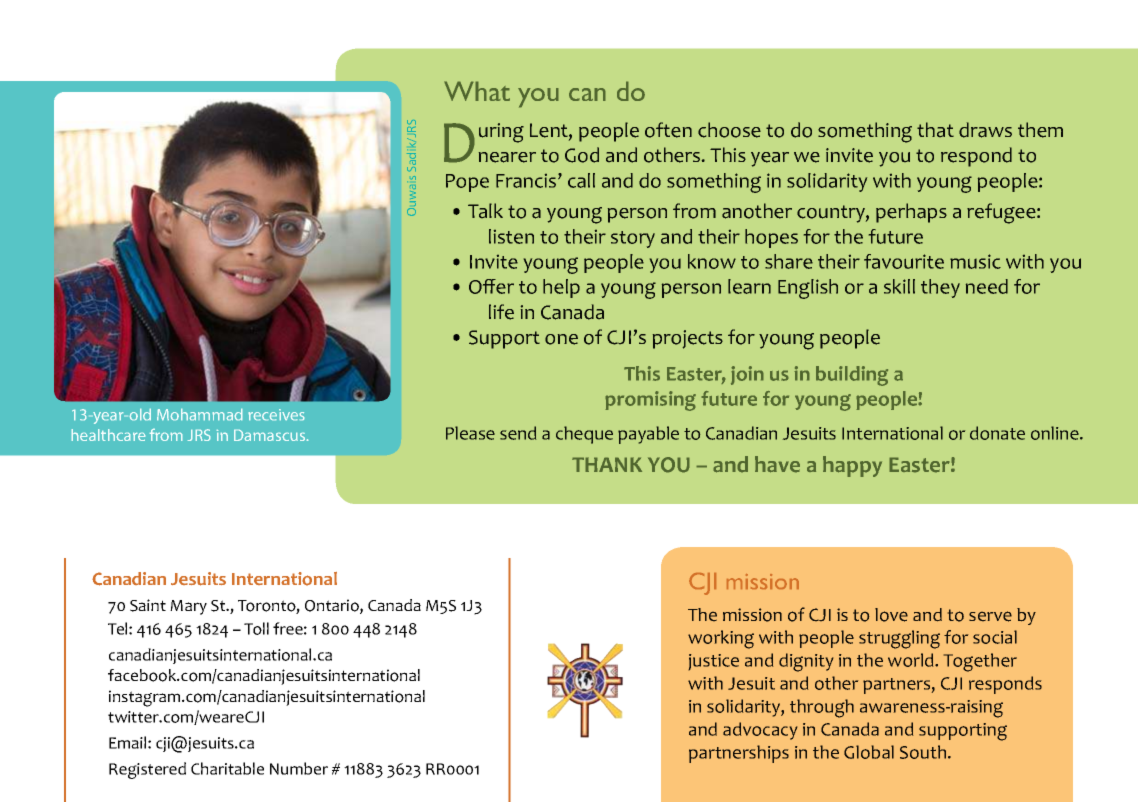  What do you see at coordinates (199, 414) in the screenshot?
I see `Mohammad` at bounding box center [199, 414].
